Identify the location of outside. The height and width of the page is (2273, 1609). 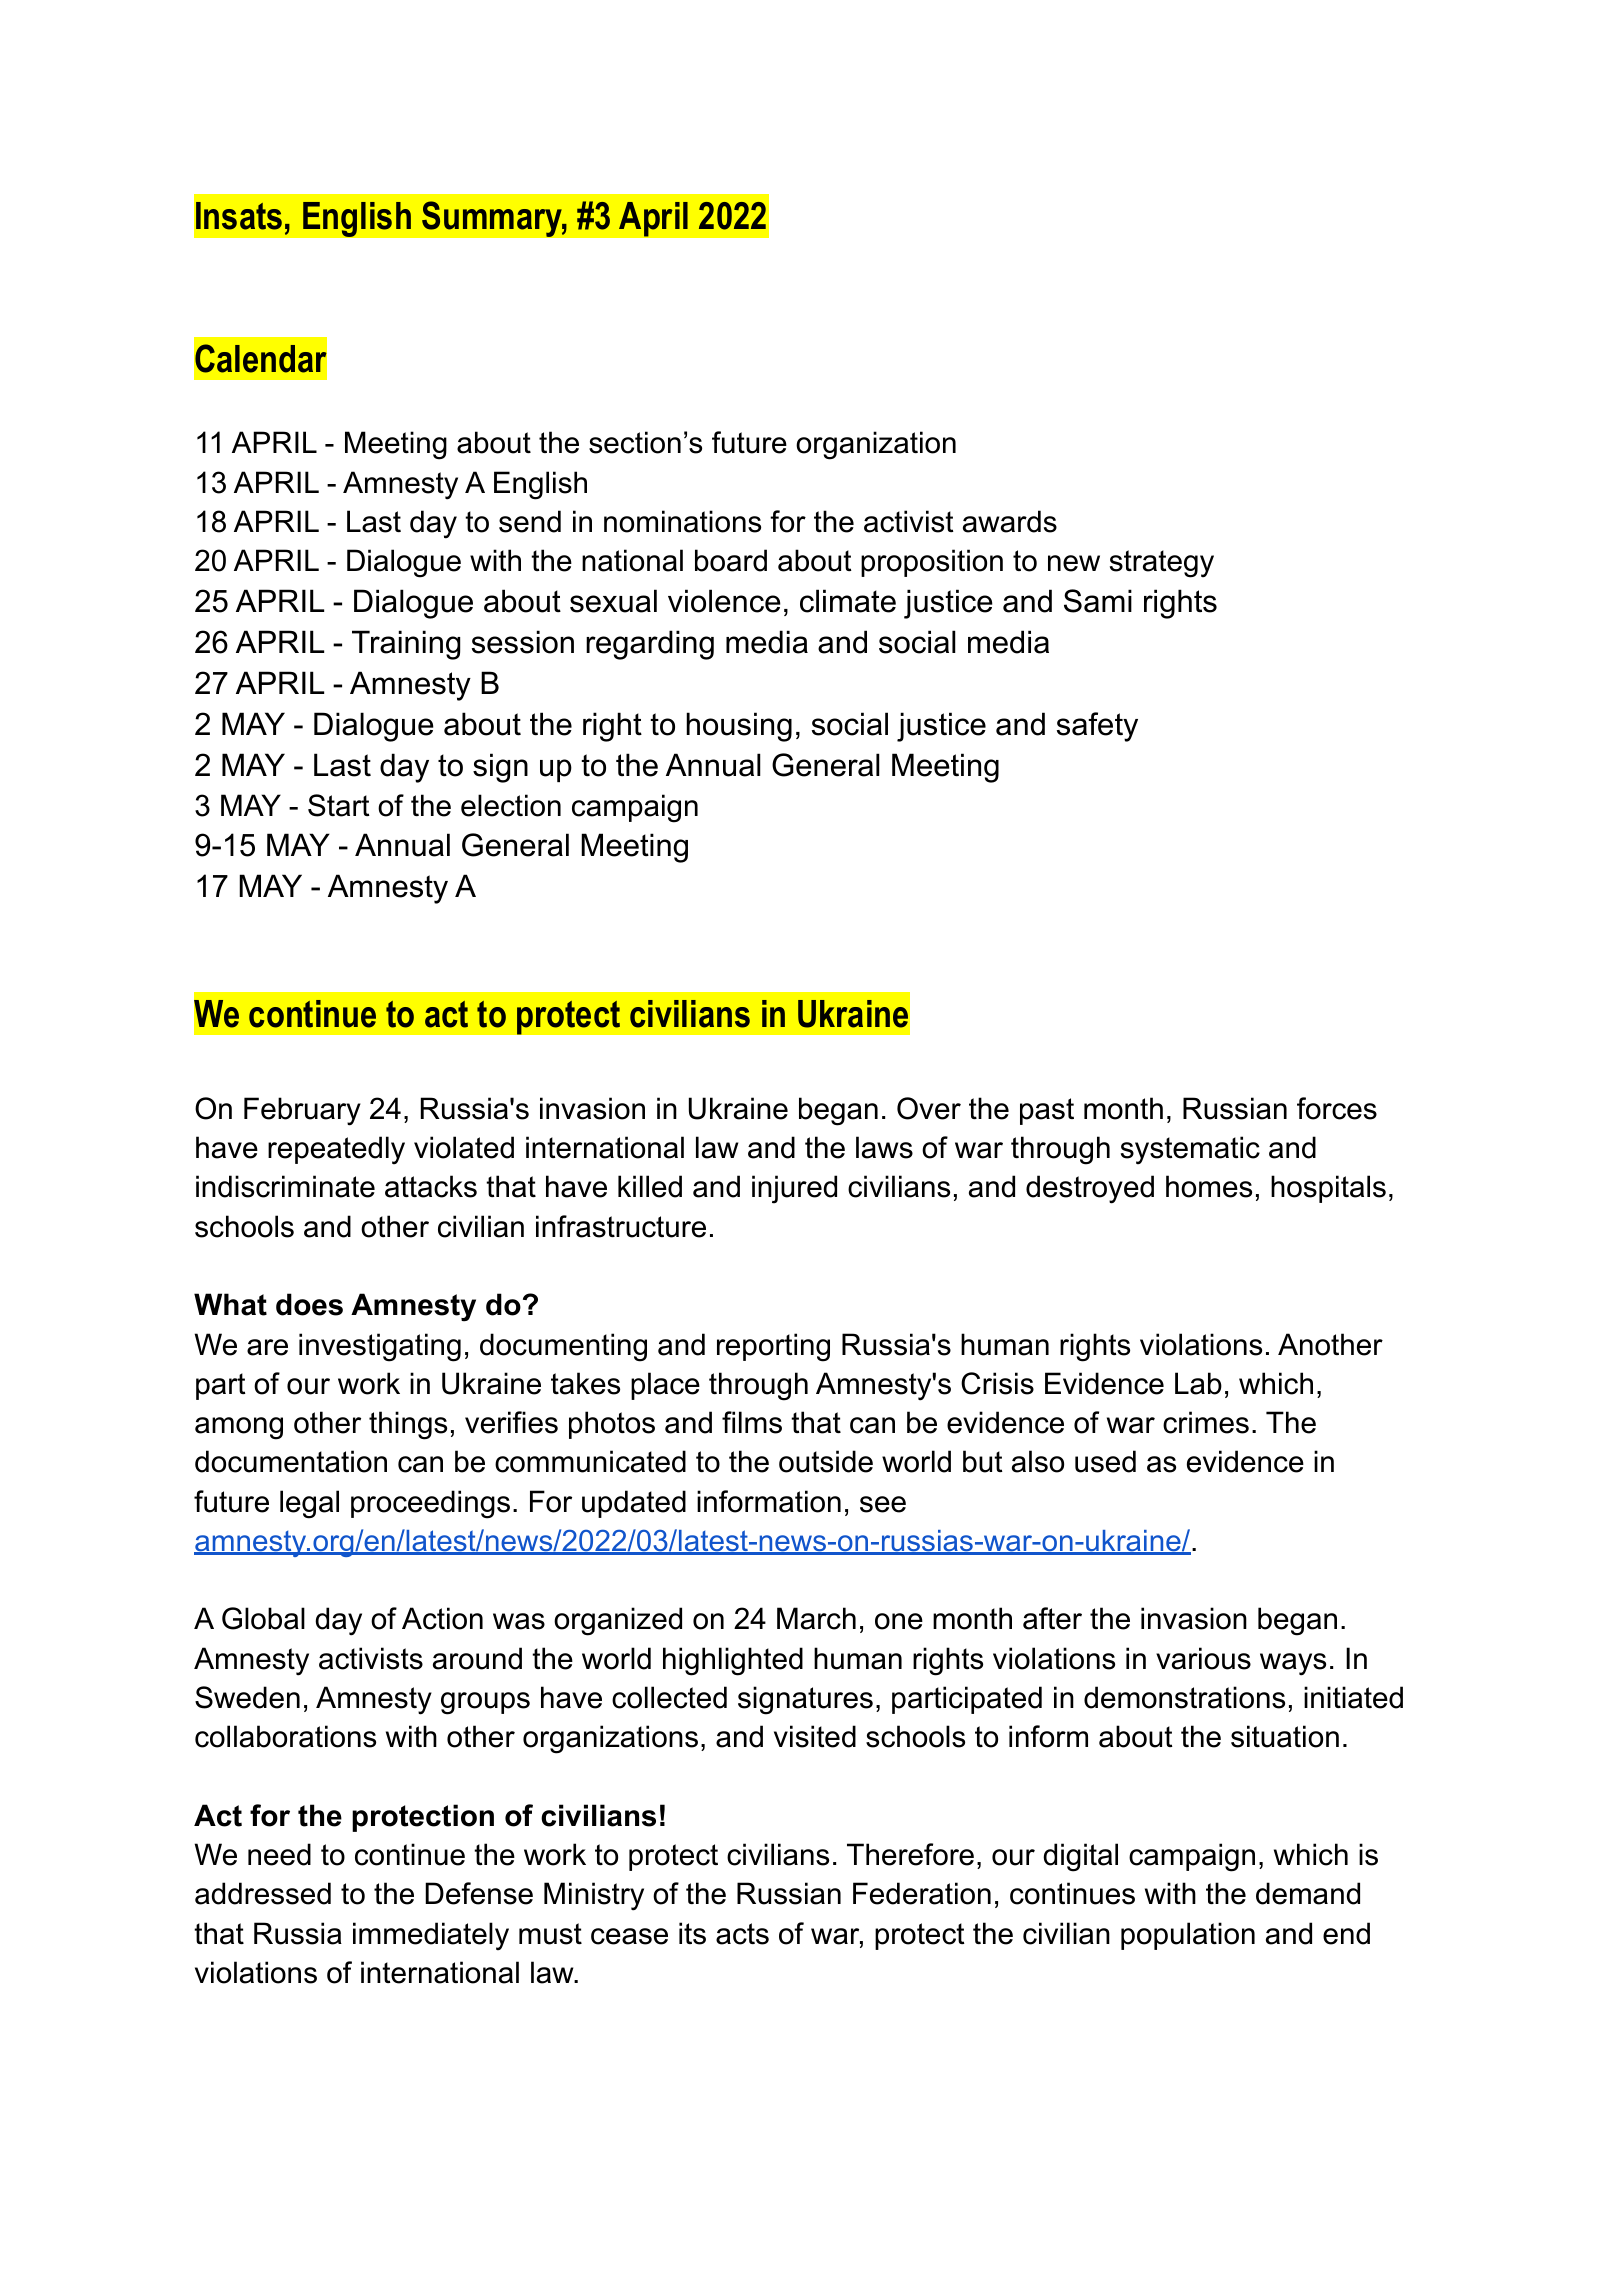
(826, 1461).
